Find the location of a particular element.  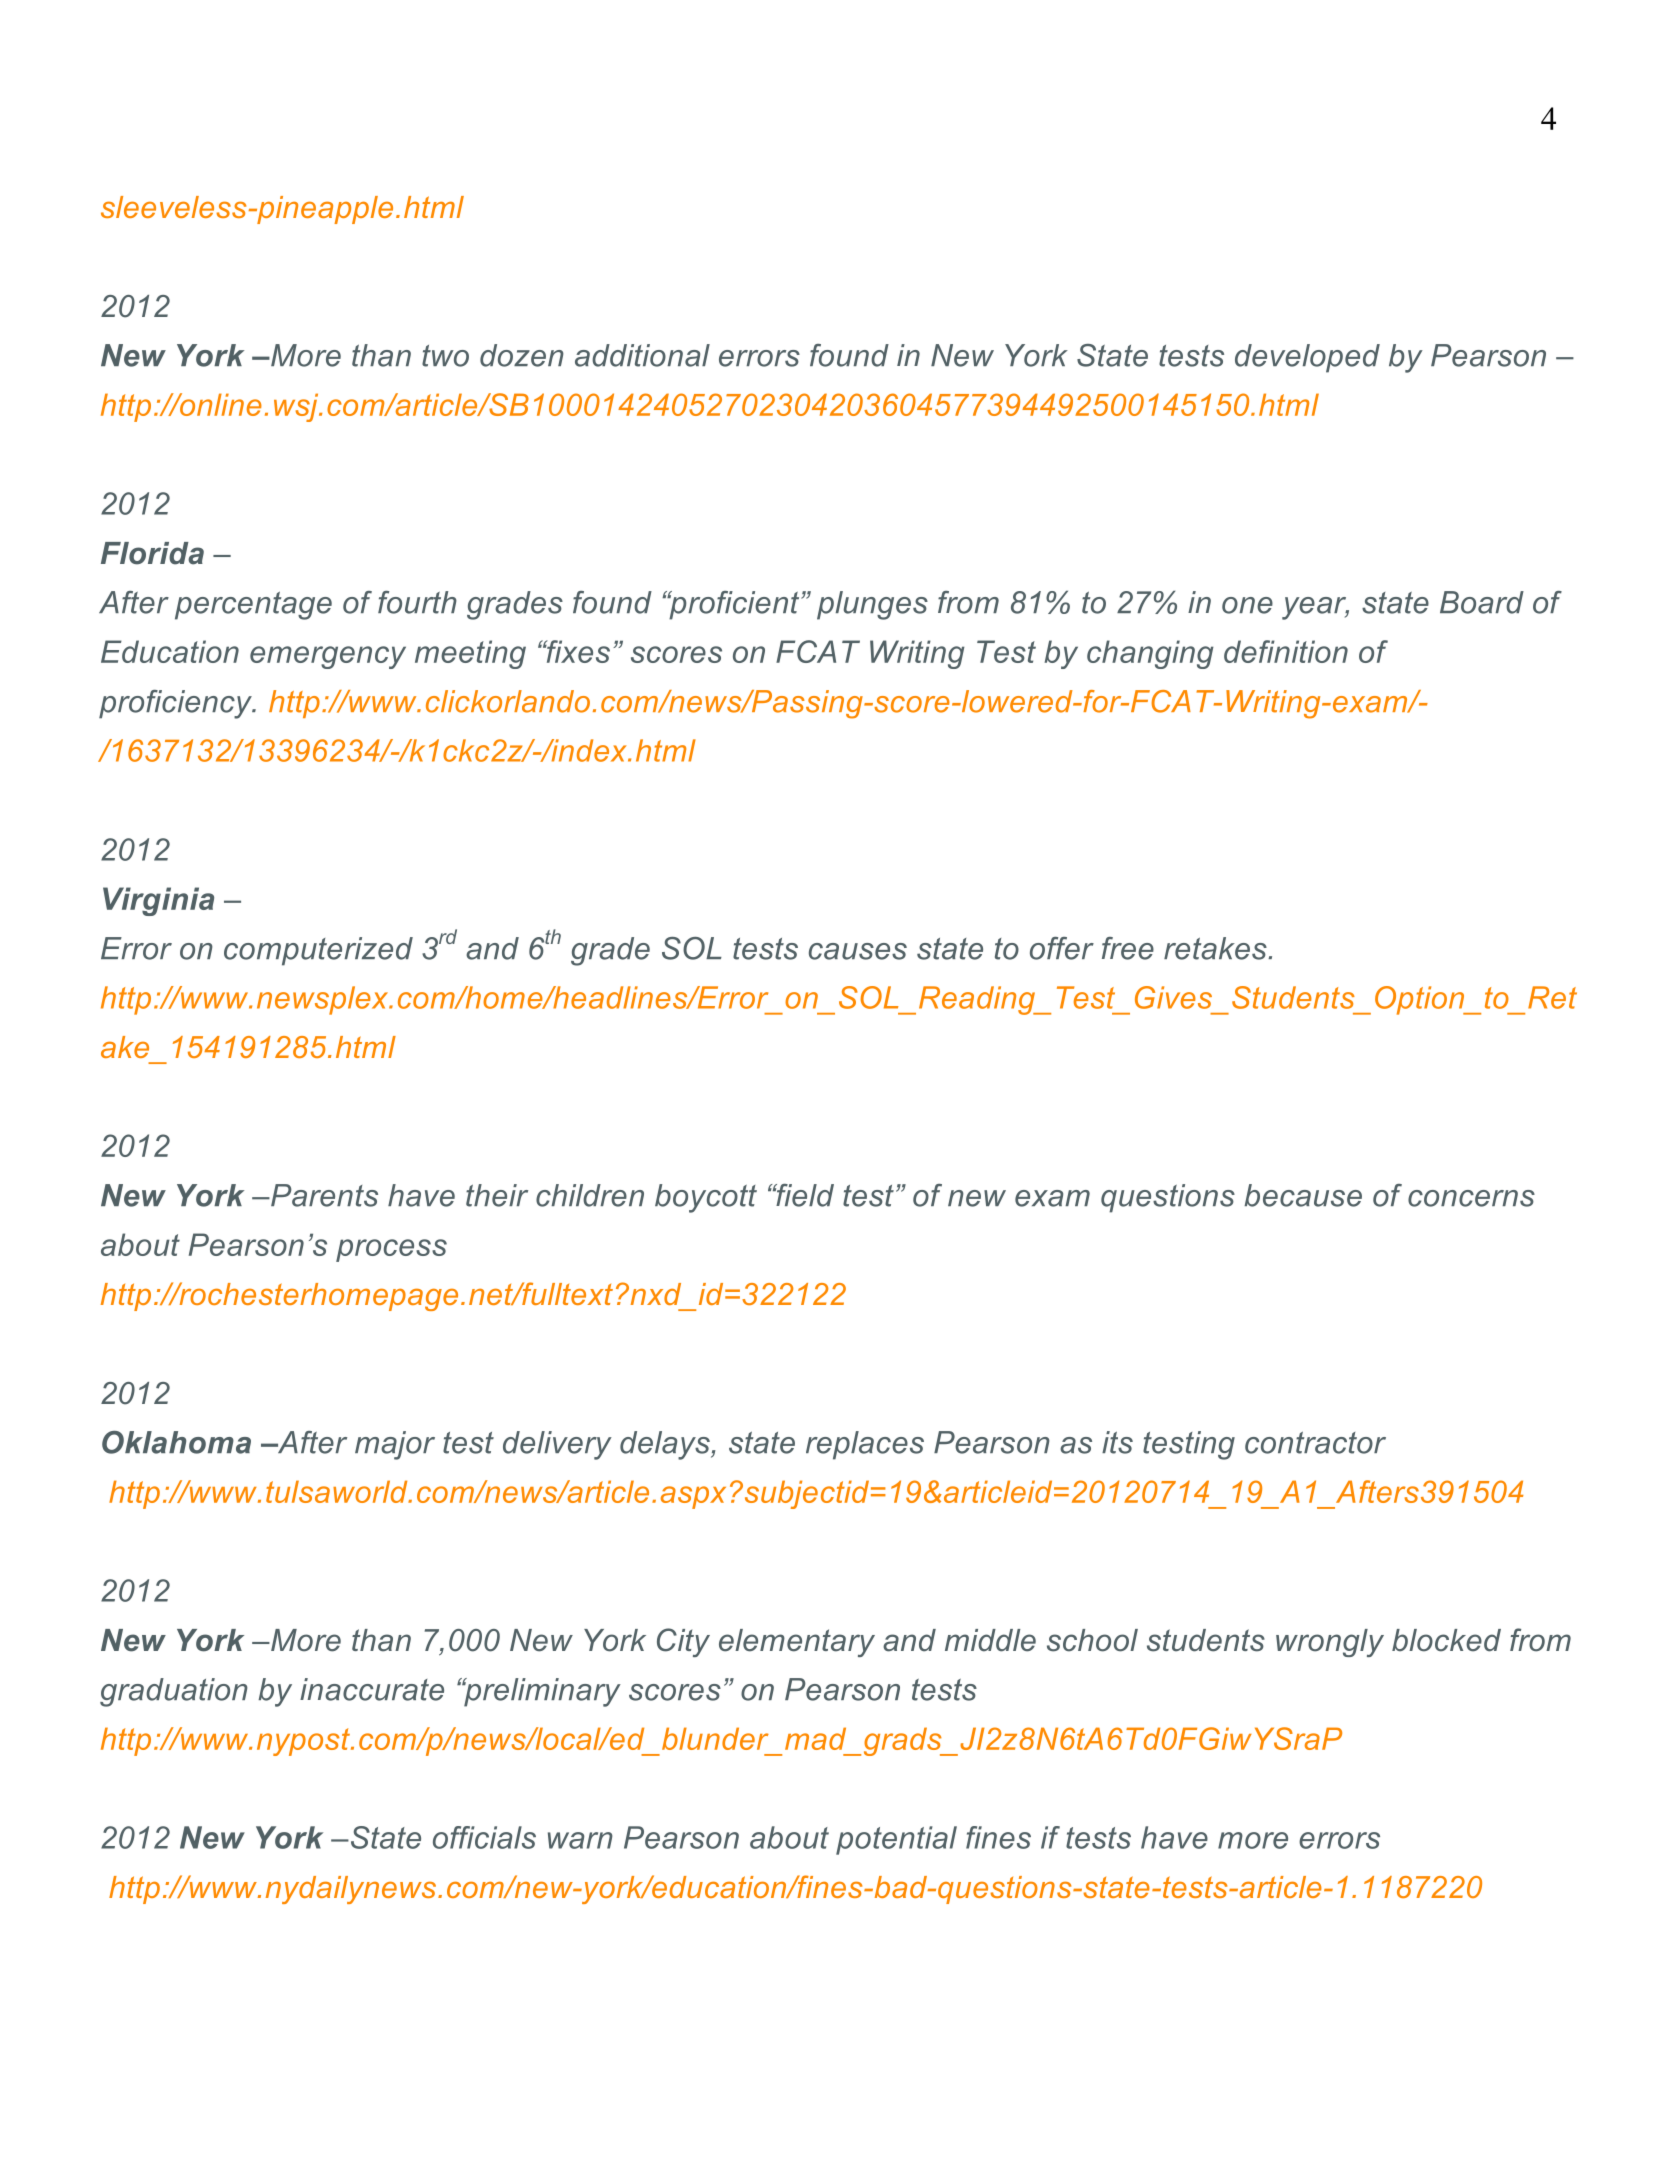

replaces is located at coordinates (865, 1445).
